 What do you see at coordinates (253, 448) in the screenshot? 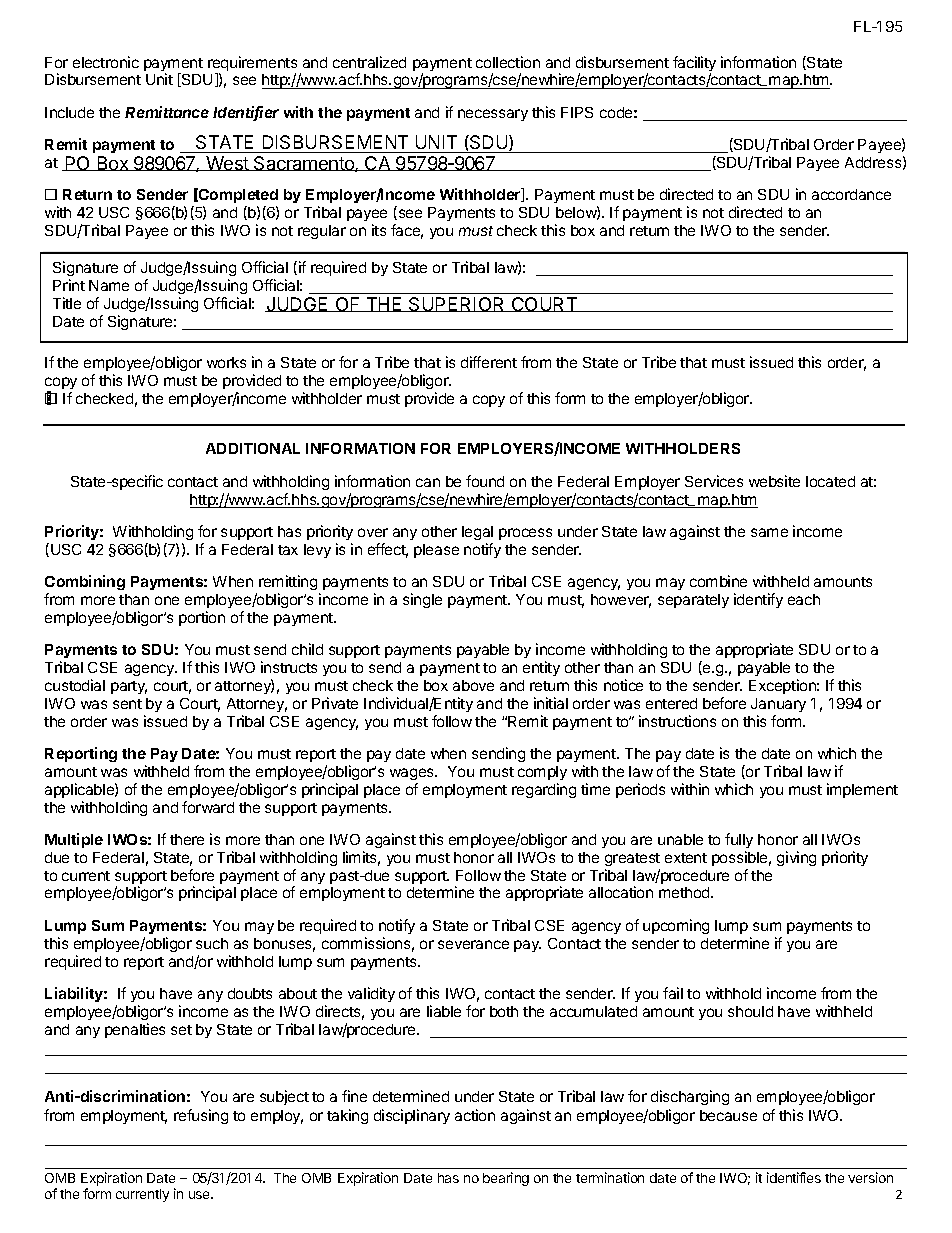
I see `ADDITIONAL` at bounding box center [253, 448].
